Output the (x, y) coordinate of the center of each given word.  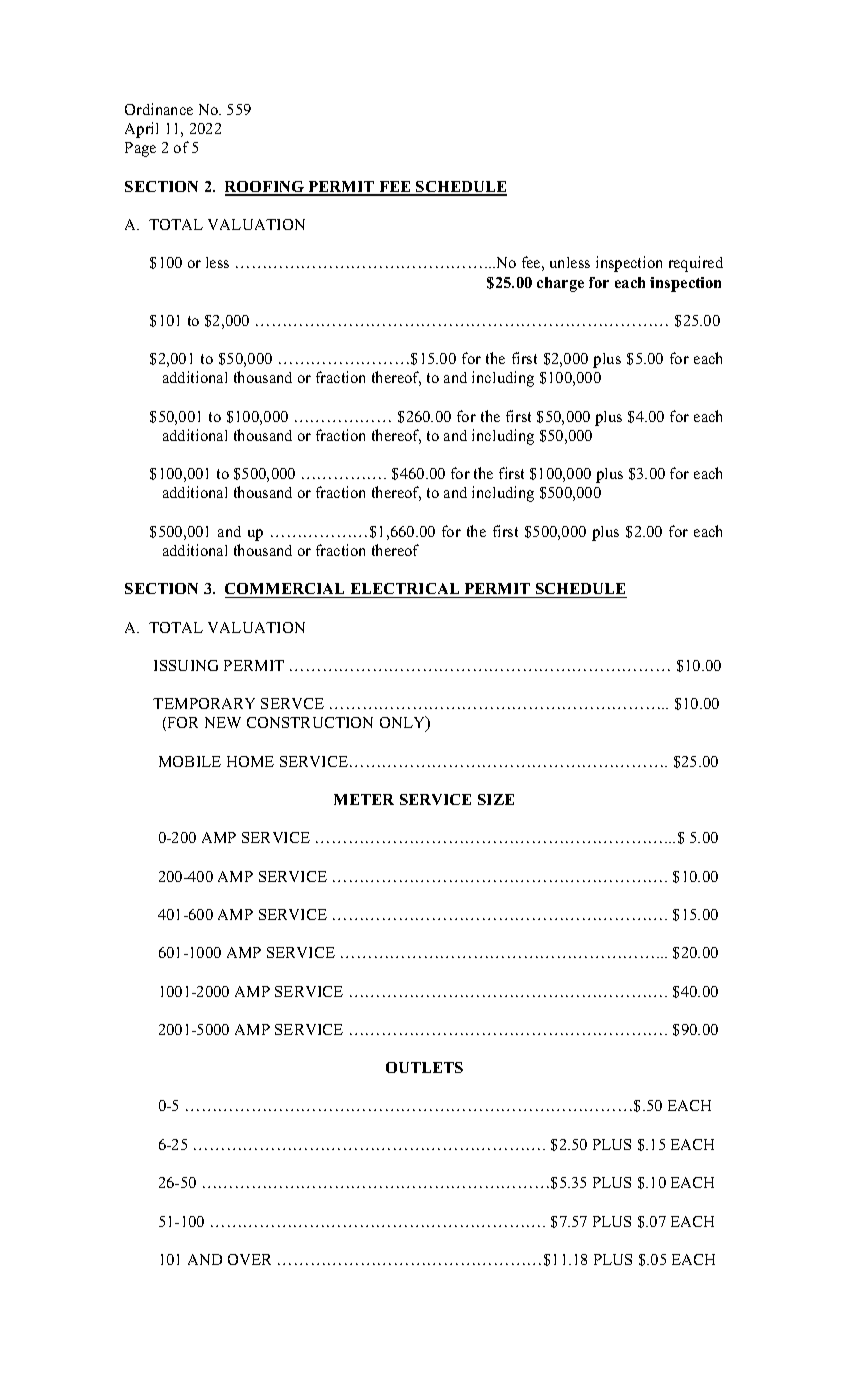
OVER (249, 1259)
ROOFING (266, 188)
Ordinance (159, 109)
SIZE (496, 799)
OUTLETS (424, 1067)
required (696, 264)
